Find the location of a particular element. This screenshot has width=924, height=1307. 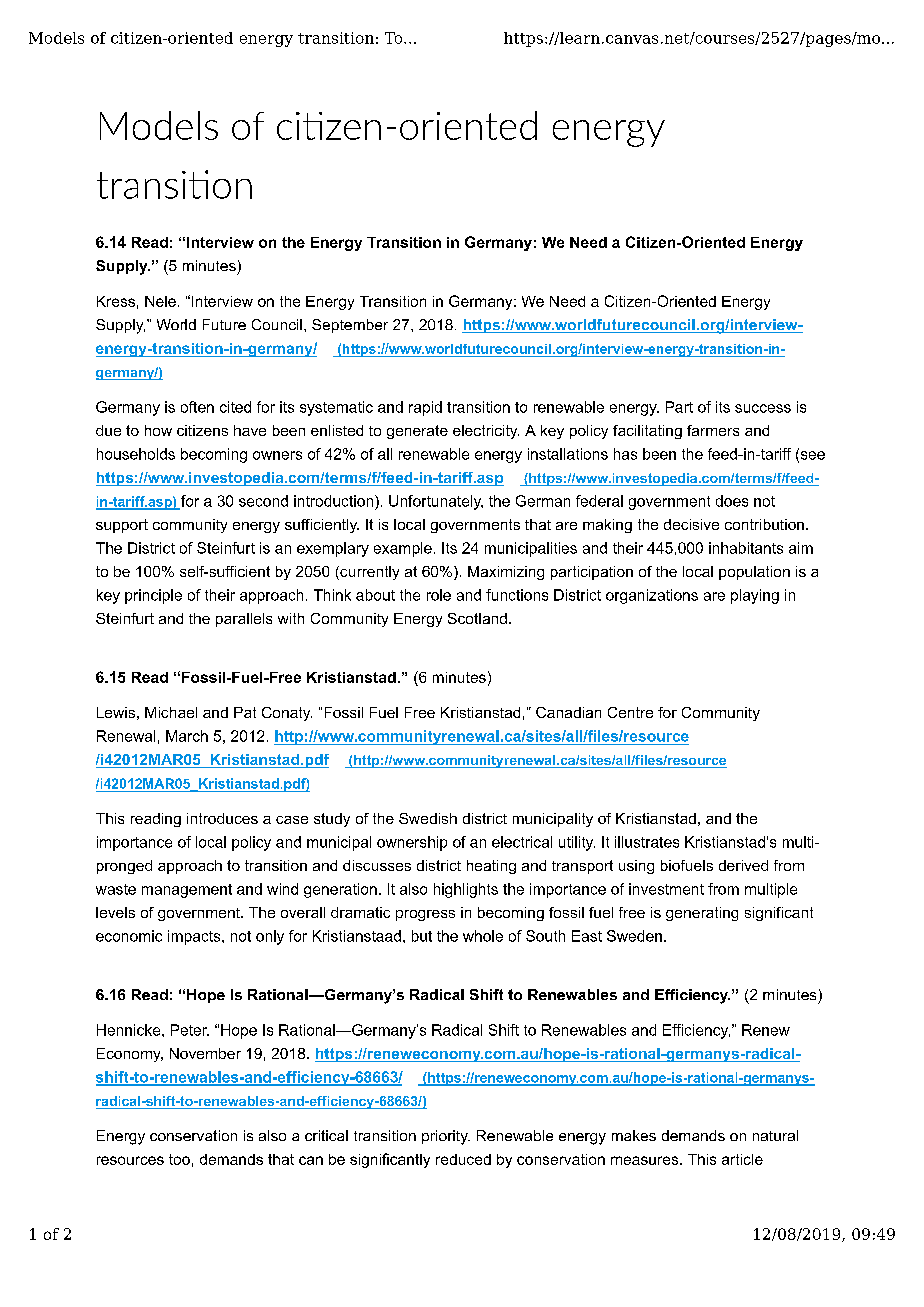

support is located at coordinates (122, 526).
